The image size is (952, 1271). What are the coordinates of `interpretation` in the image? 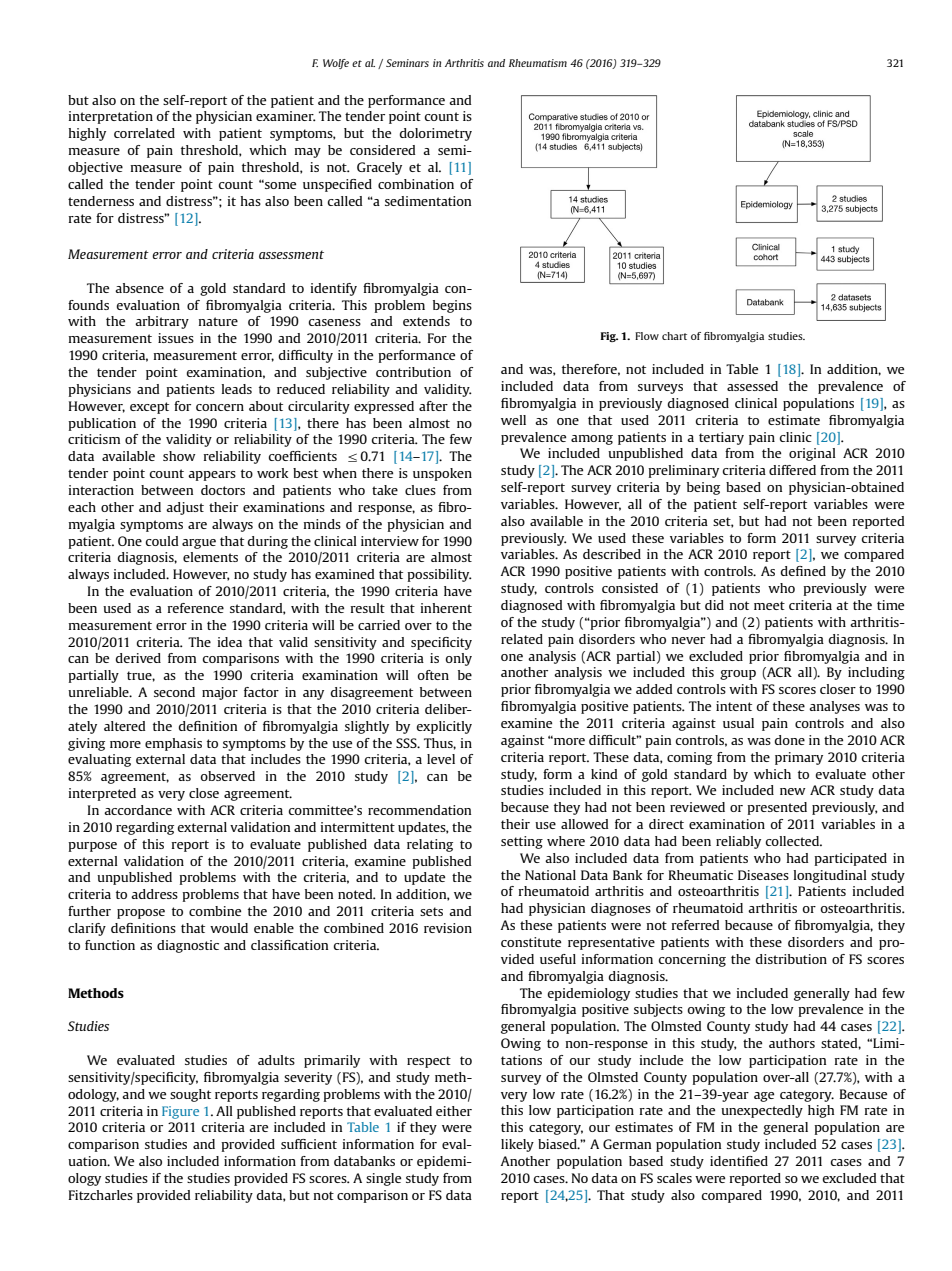 It's located at (111, 117).
